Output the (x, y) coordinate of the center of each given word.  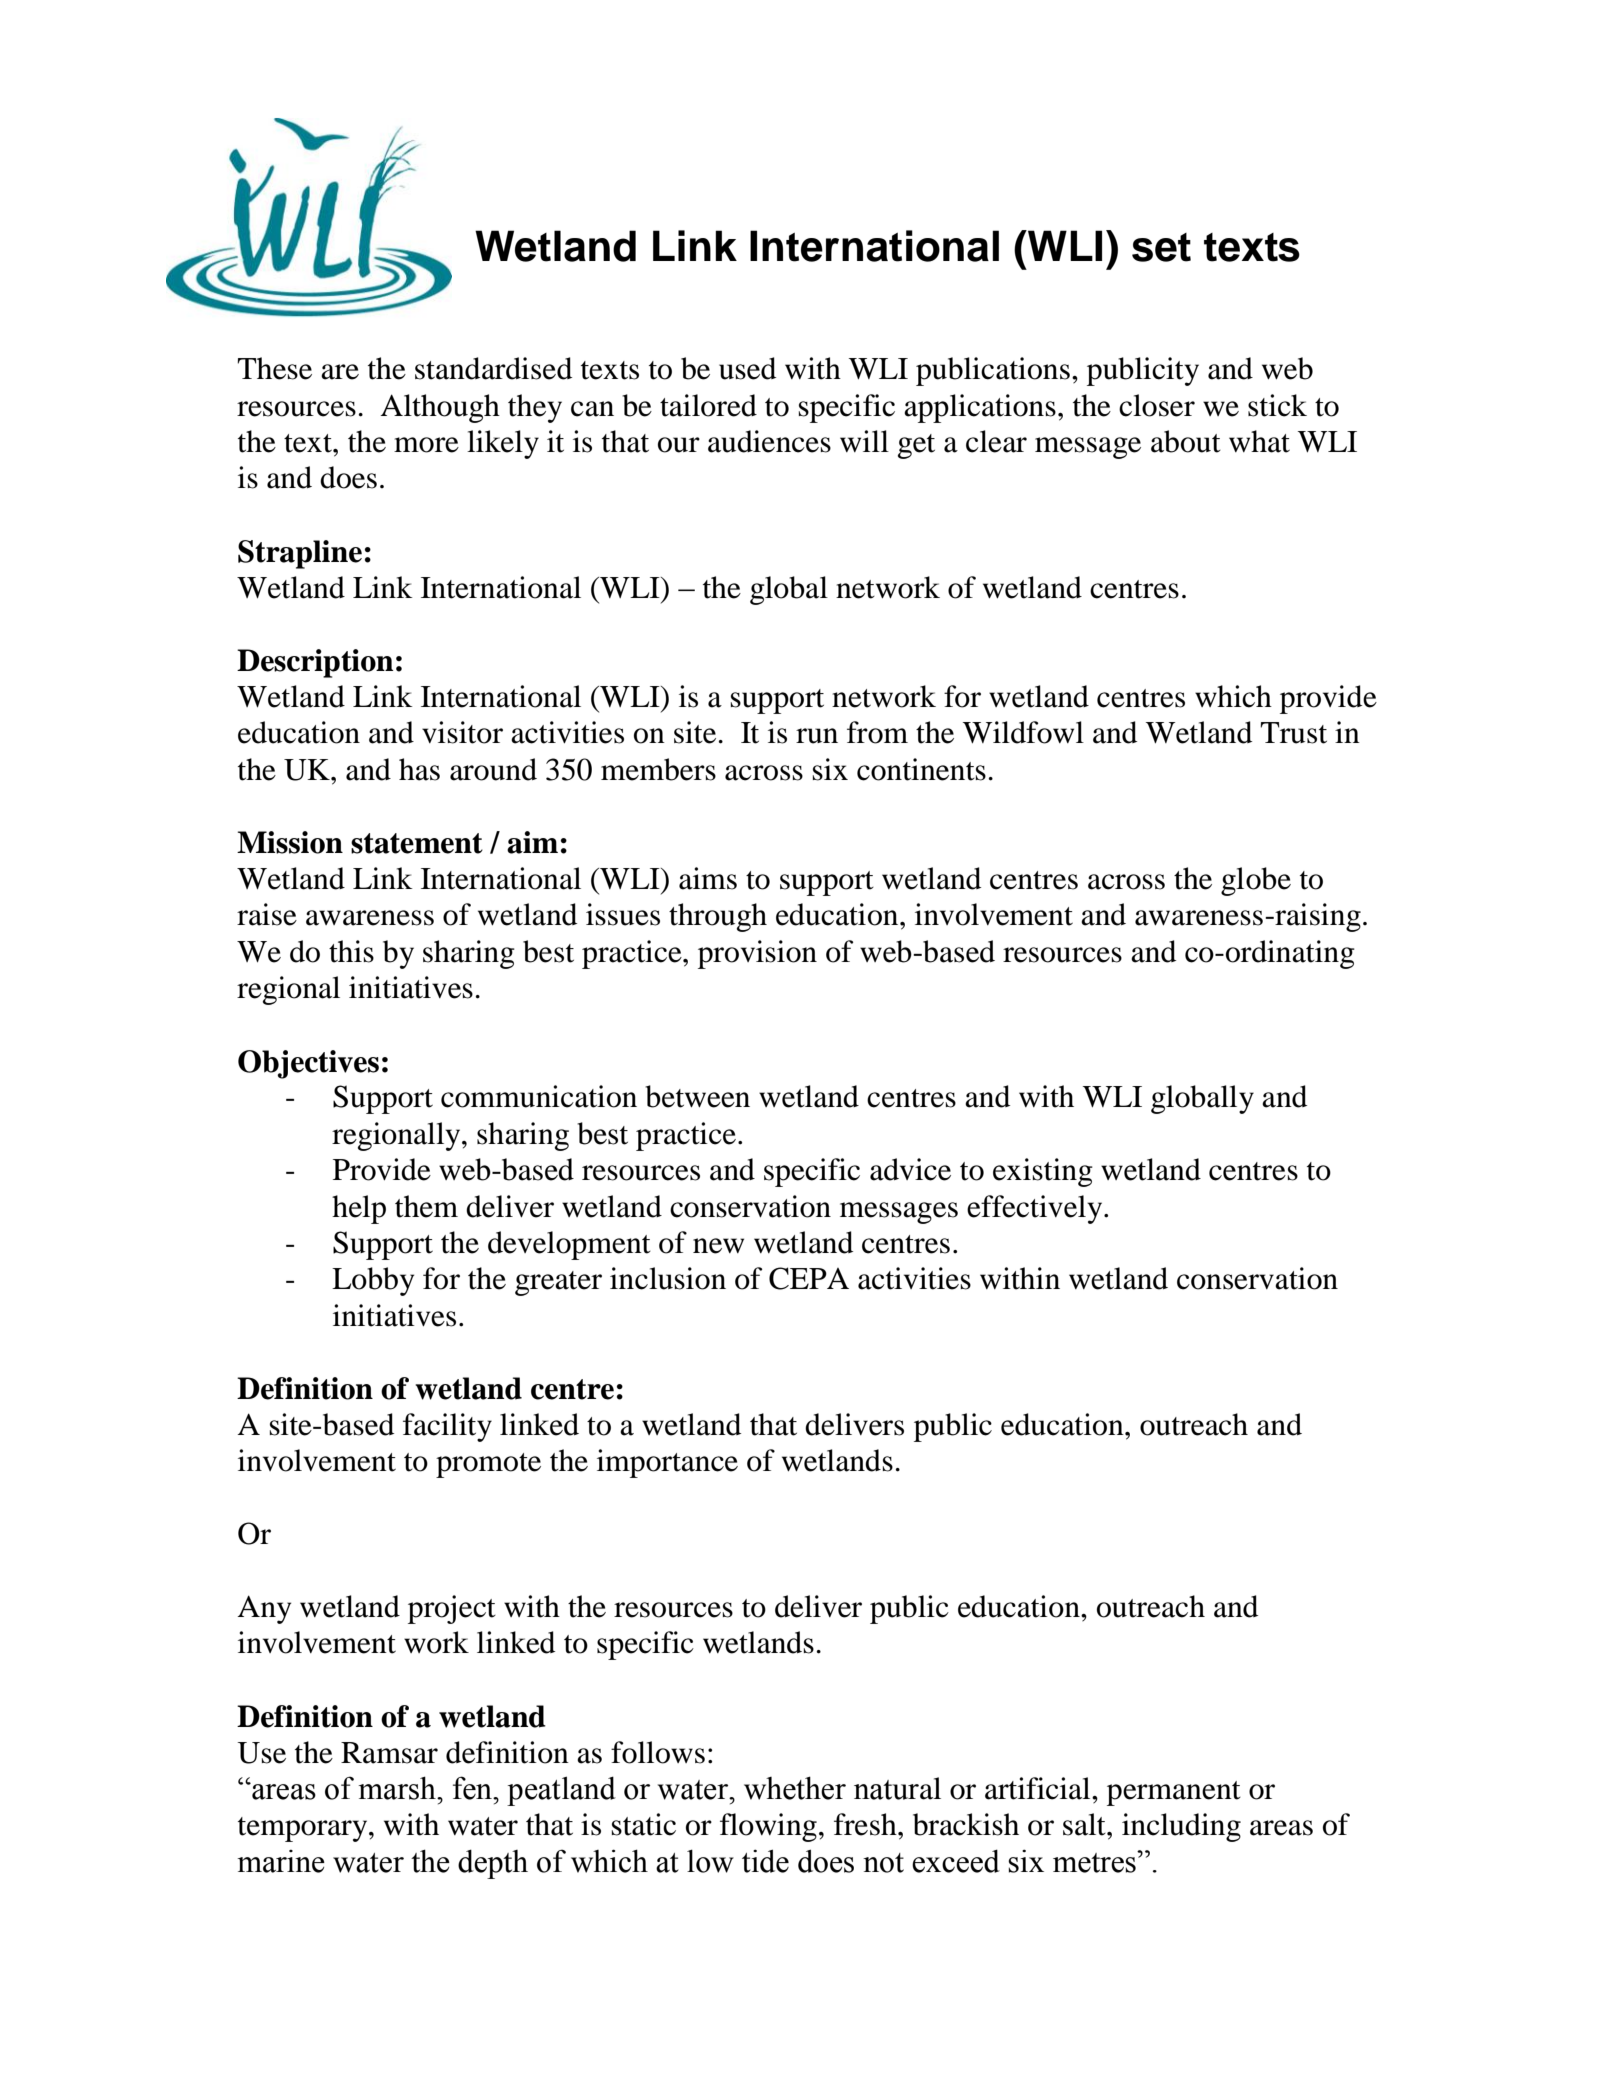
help (359, 1209)
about (1186, 441)
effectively (1036, 1209)
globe (1256, 881)
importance (667, 1463)
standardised (493, 368)
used (747, 368)
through (718, 917)
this (351, 951)
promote (488, 1465)
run (817, 736)
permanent (1174, 1793)
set (1161, 247)
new (718, 1246)
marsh (398, 1788)
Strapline (300, 554)
